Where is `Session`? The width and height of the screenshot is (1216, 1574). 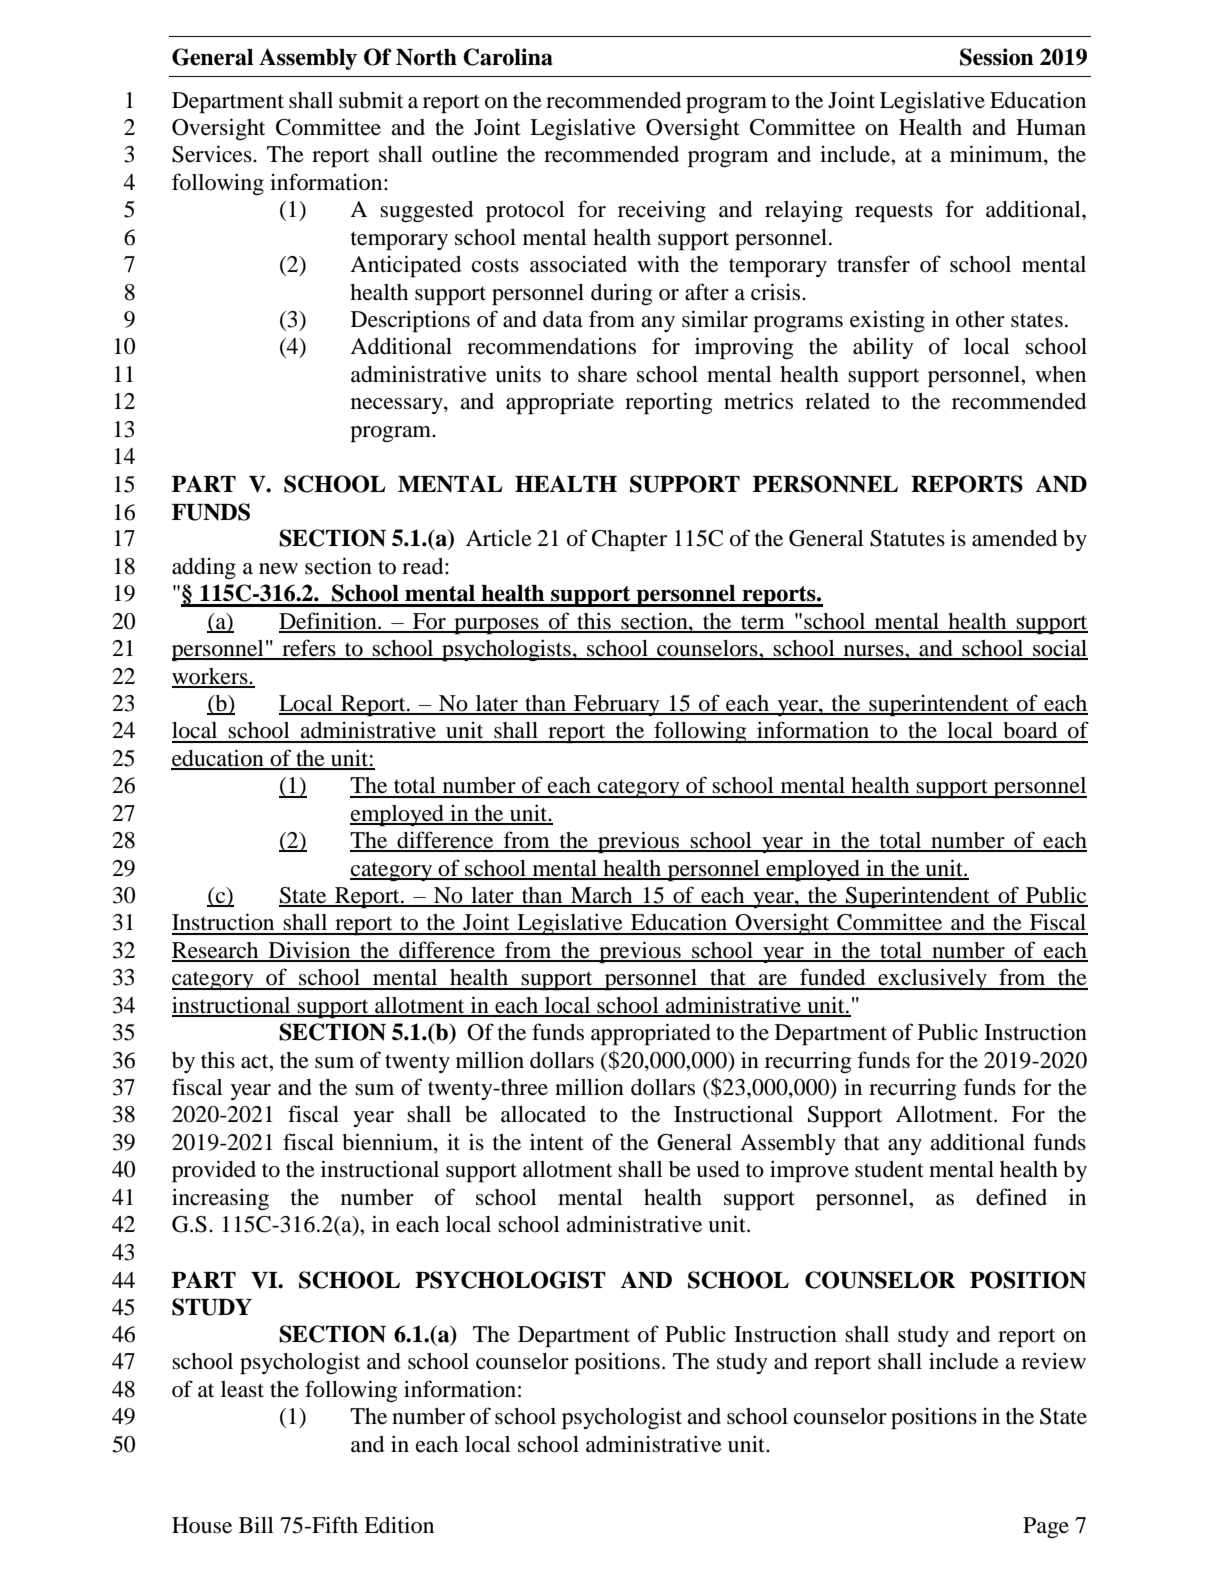 Session is located at coordinates (997, 57).
